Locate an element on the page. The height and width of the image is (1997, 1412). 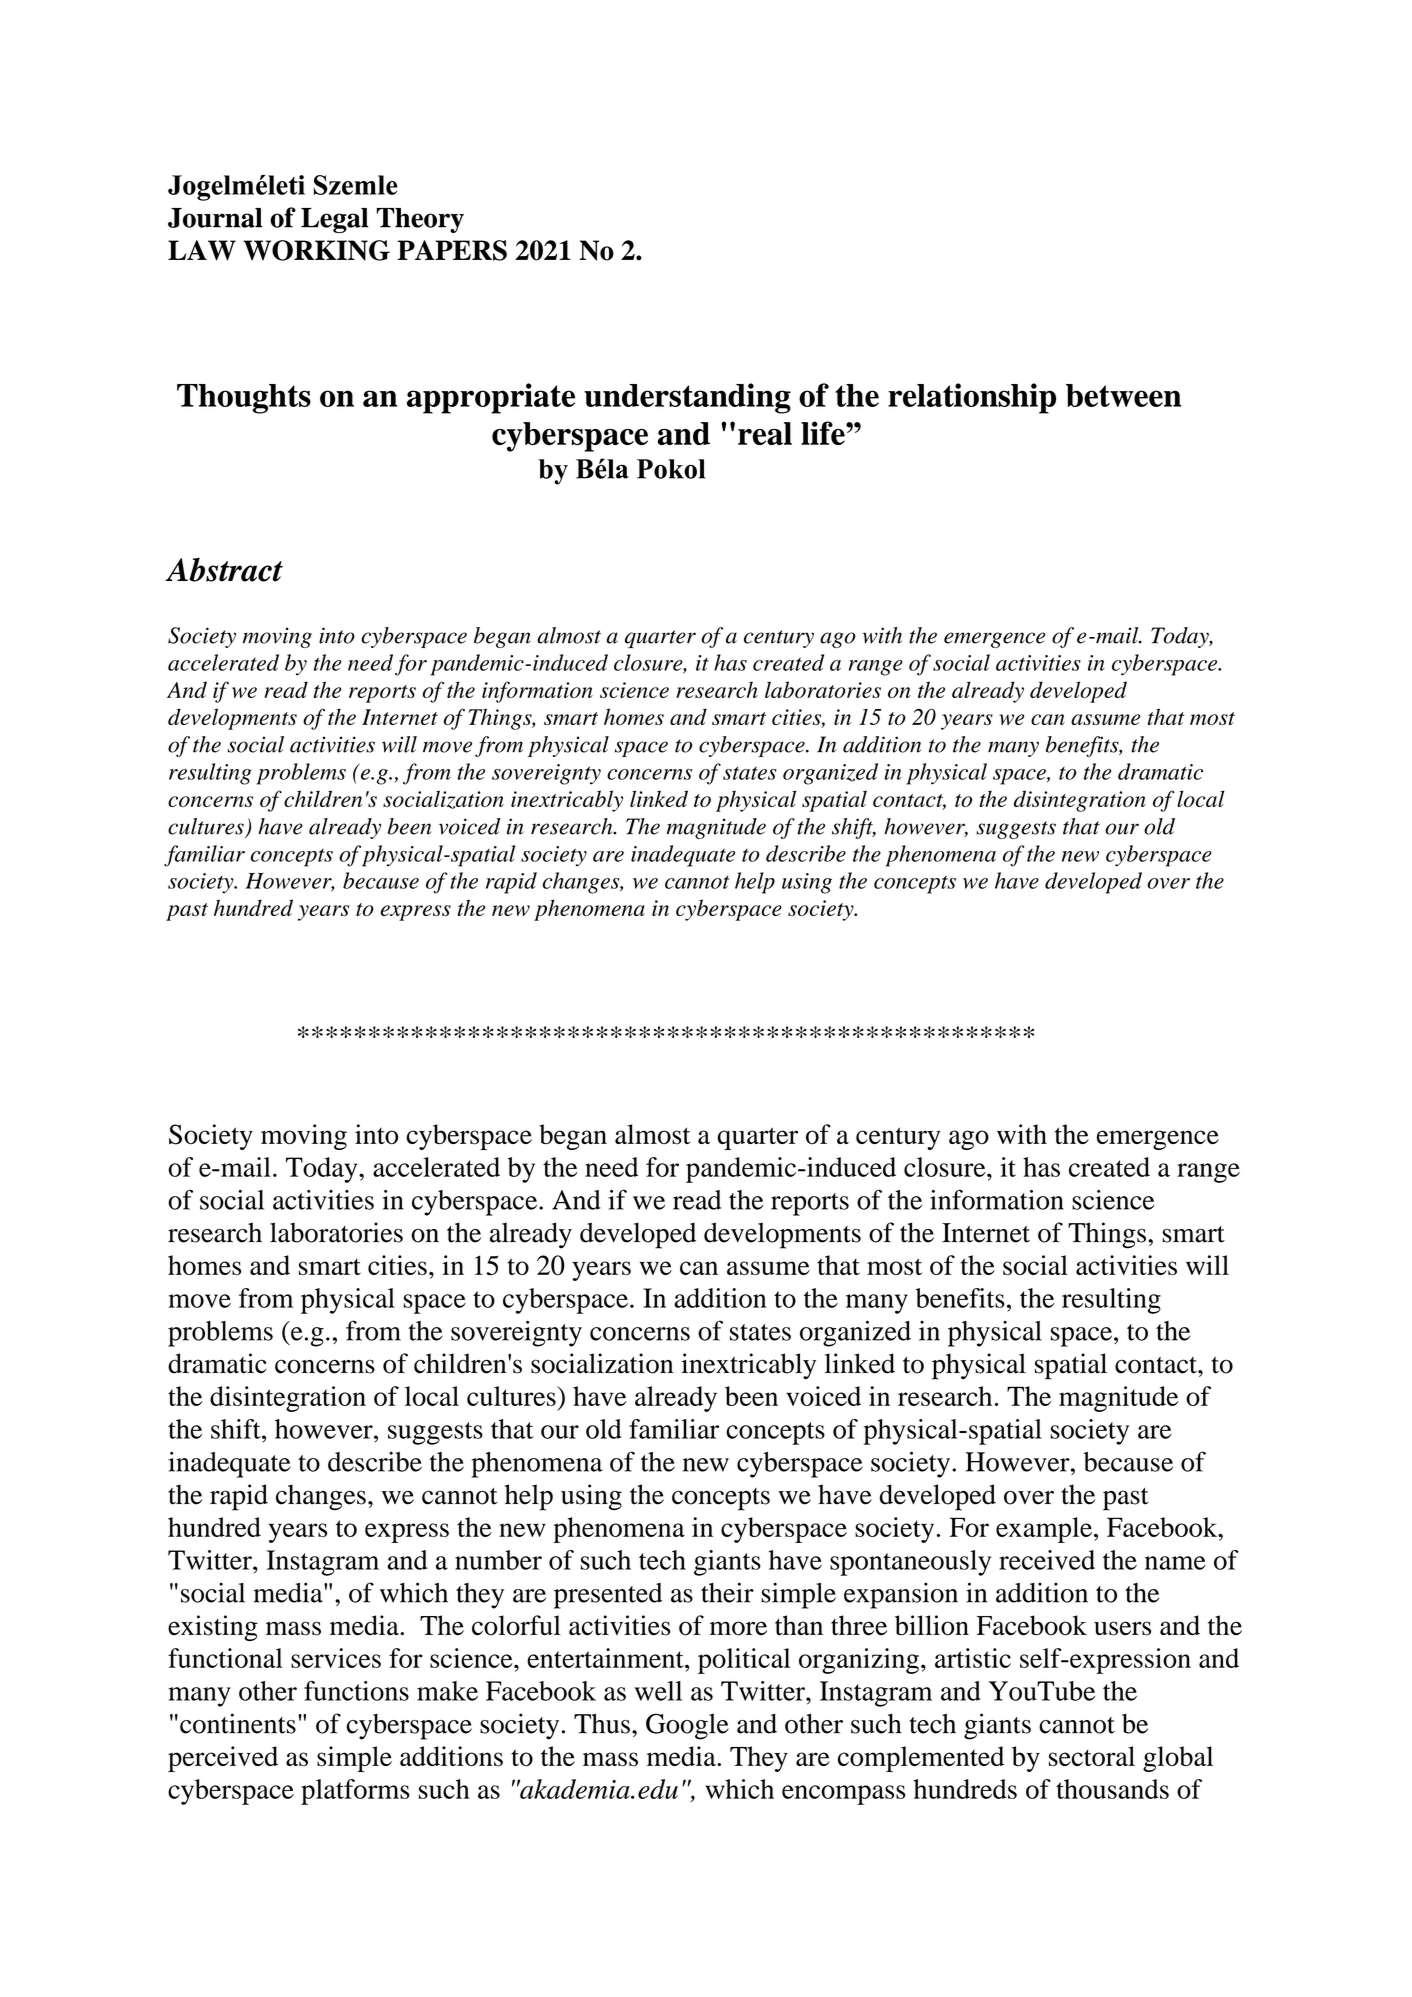
appropriate is located at coordinates (491, 398).
